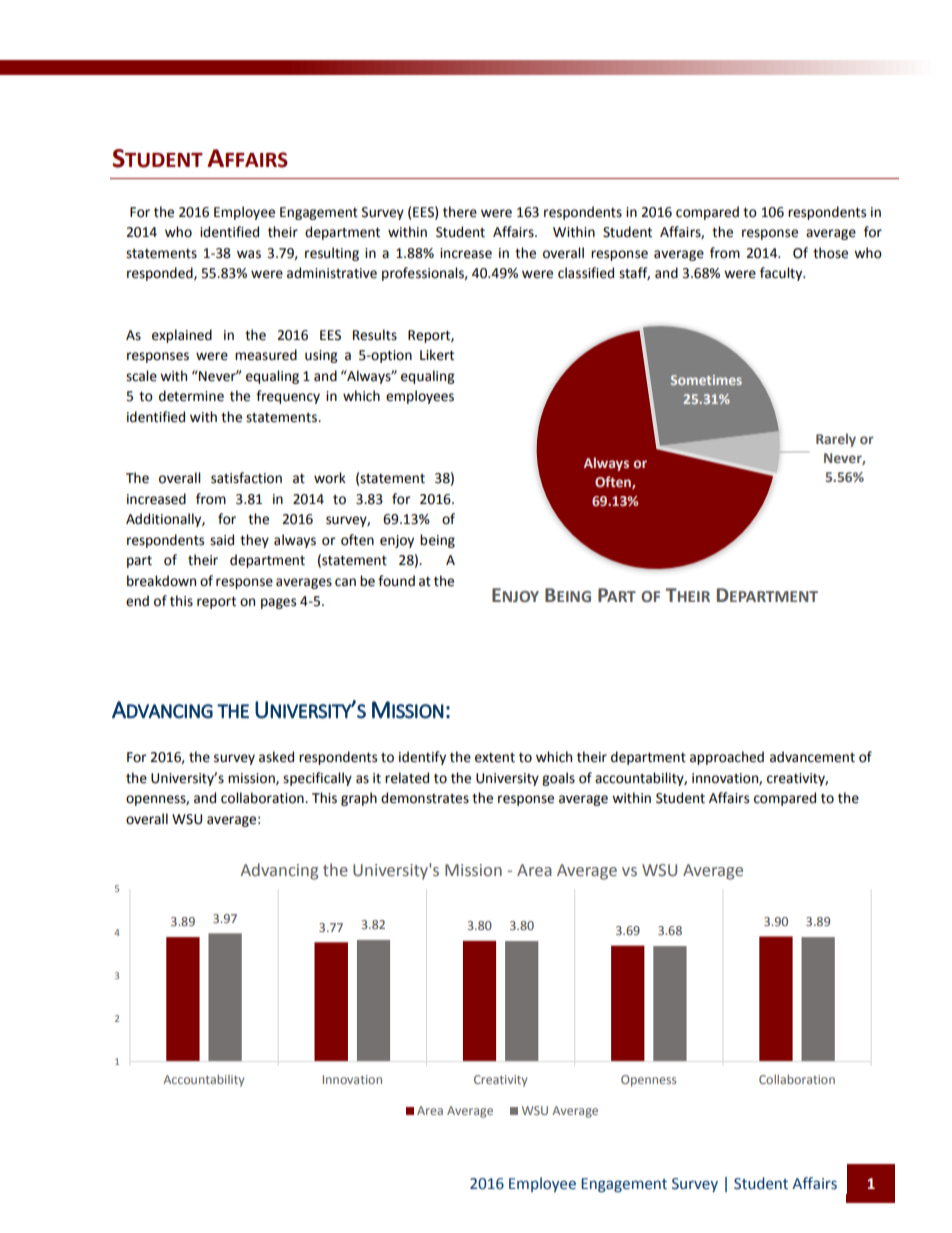 The width and height of the document is (952, 1233). I want to click on work, so click(330, 478).
